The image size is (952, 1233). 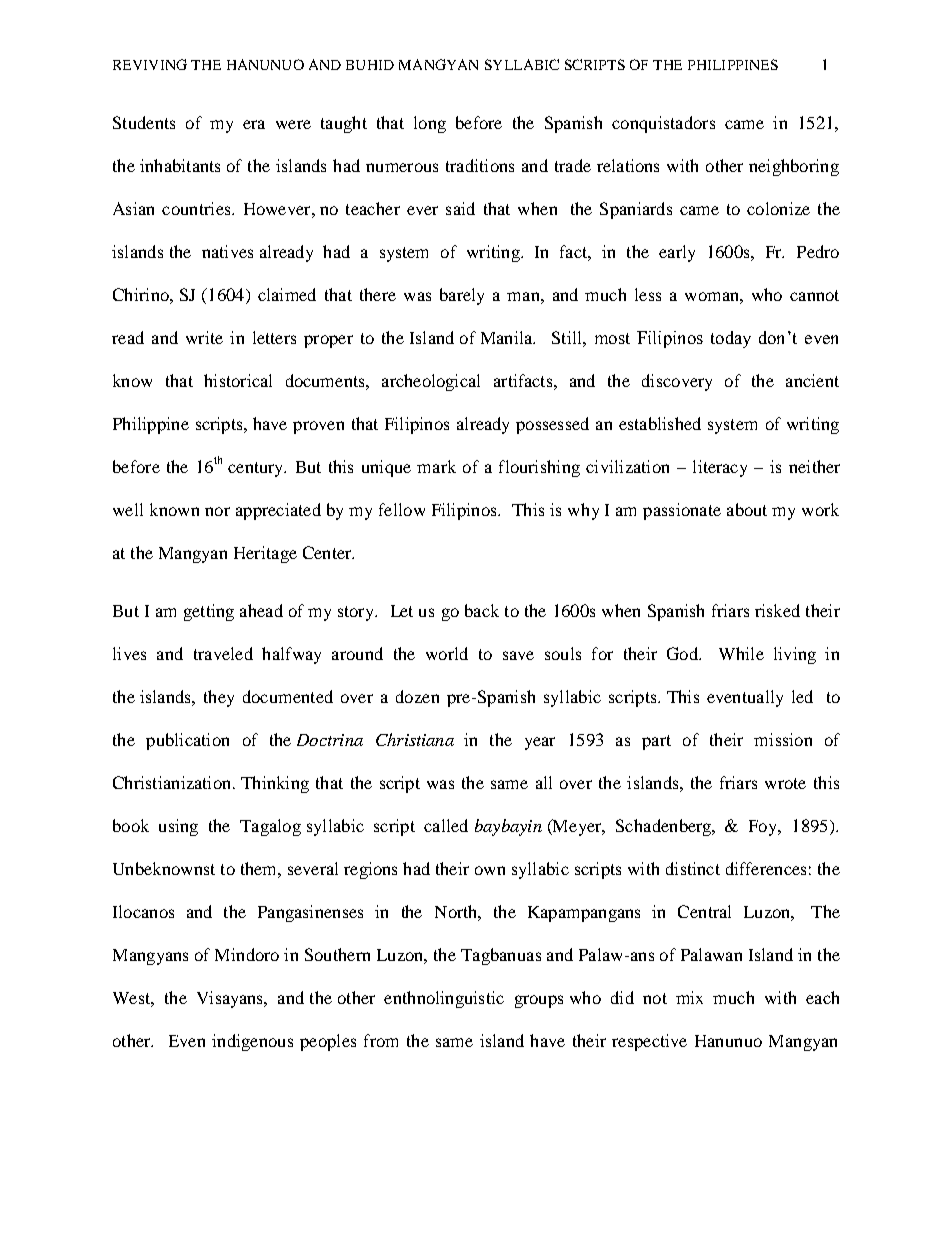 What do you see at coordinates (747, 509) in the screenshot?
I see `about` at bounding box center [747, 509].
